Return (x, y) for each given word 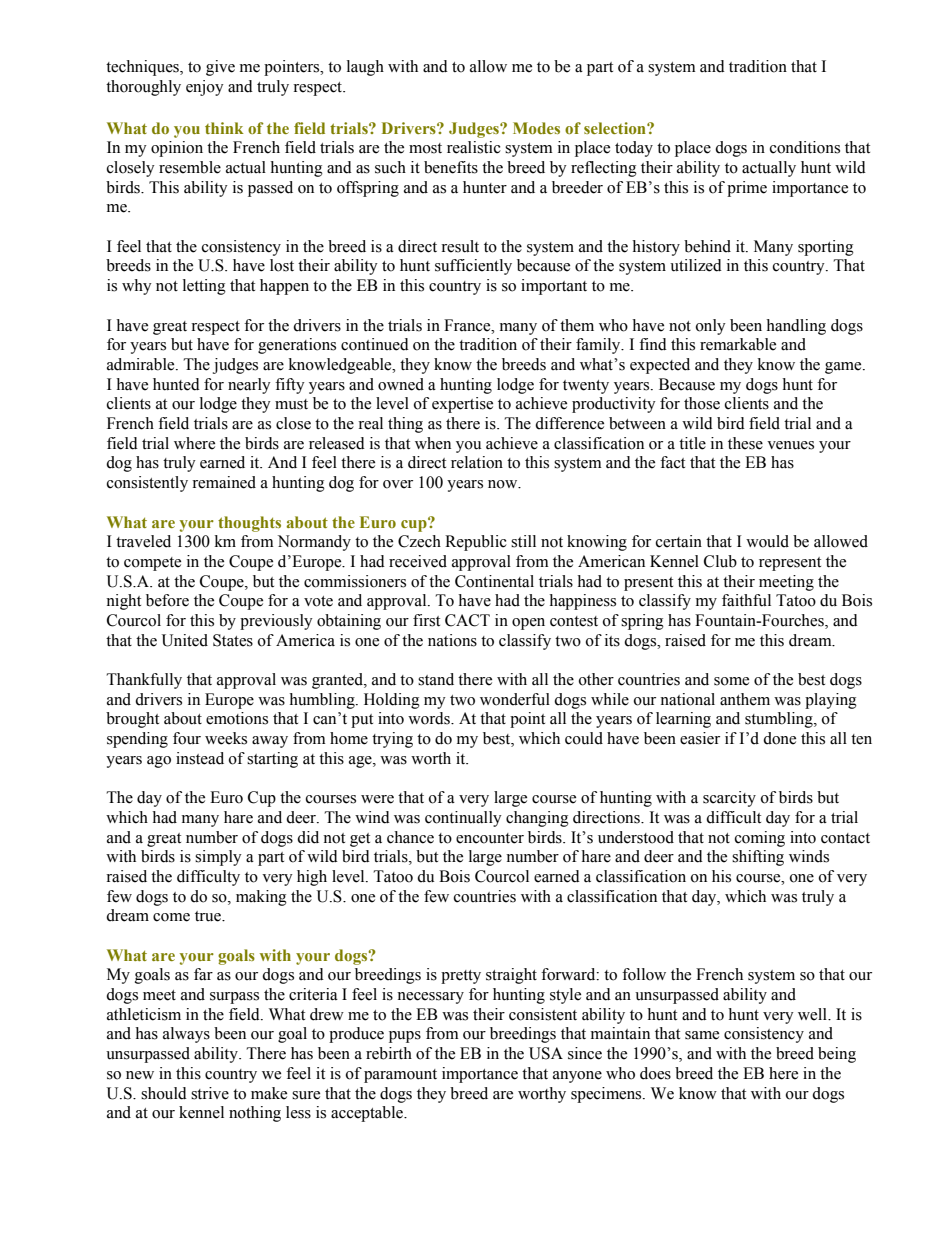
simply (218, 858)
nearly (249, 386)
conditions (805, 147)
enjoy (205, 88)
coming (760, 839)
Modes (536, 128)
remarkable (738, 344)
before (167, 600)
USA (546, 1053)
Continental (494, 581)
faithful (746, 600)
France (468, 325)
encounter (490, 838)
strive (210, 1093)
